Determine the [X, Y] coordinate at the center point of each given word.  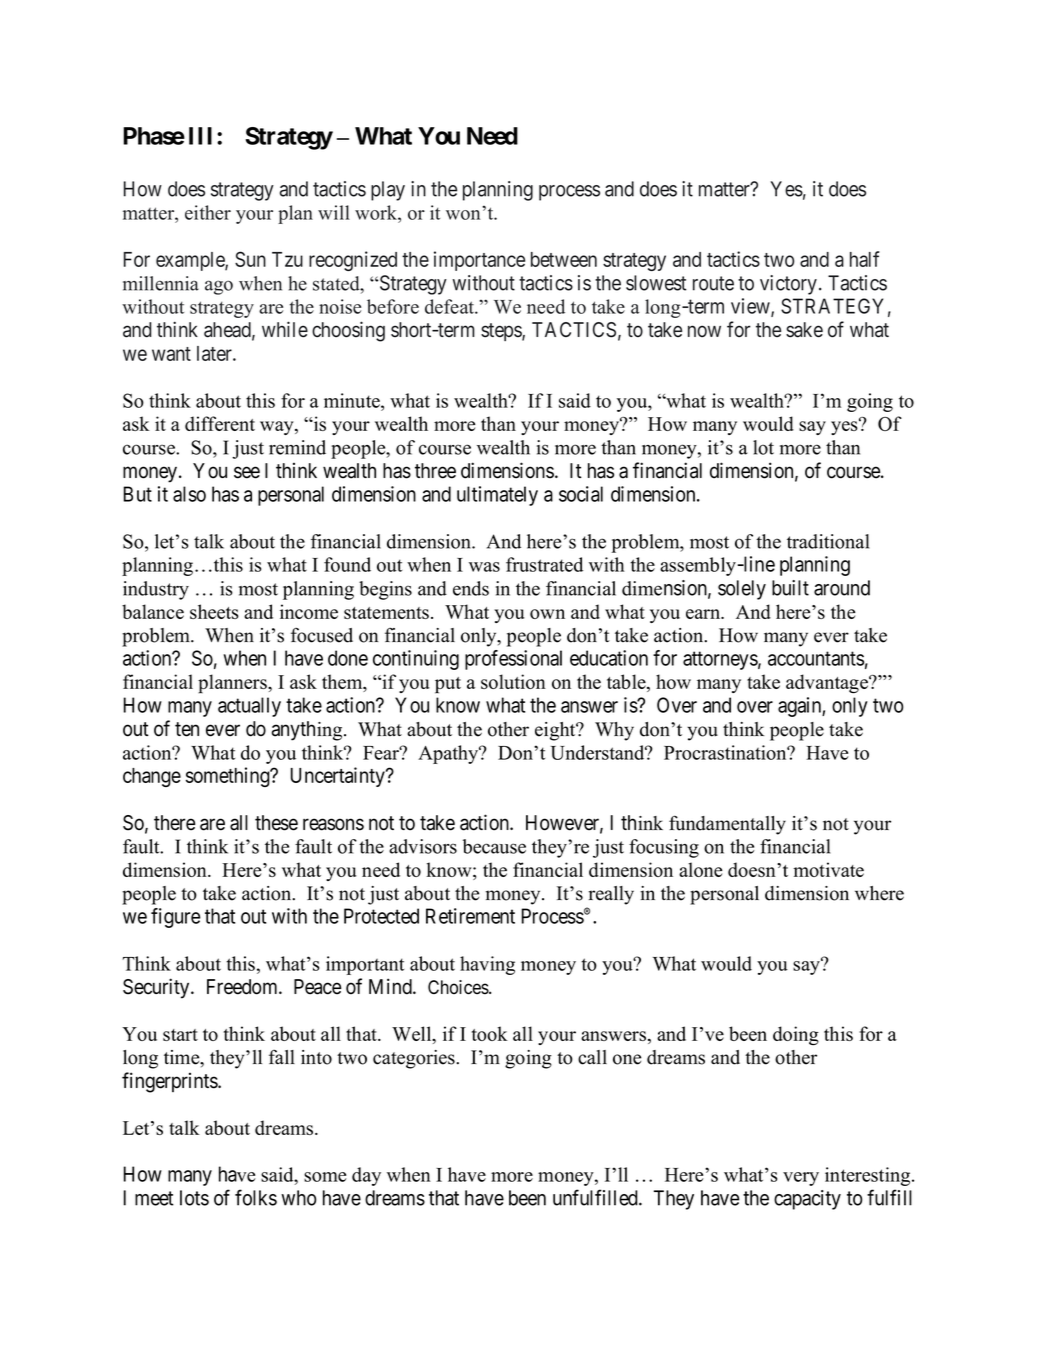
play [388, 191]
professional [513, 660]
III [203, 136]
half [864, 259]
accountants [816, 658]
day [366, 1176]
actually [249, 707]
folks [256, 1197]
